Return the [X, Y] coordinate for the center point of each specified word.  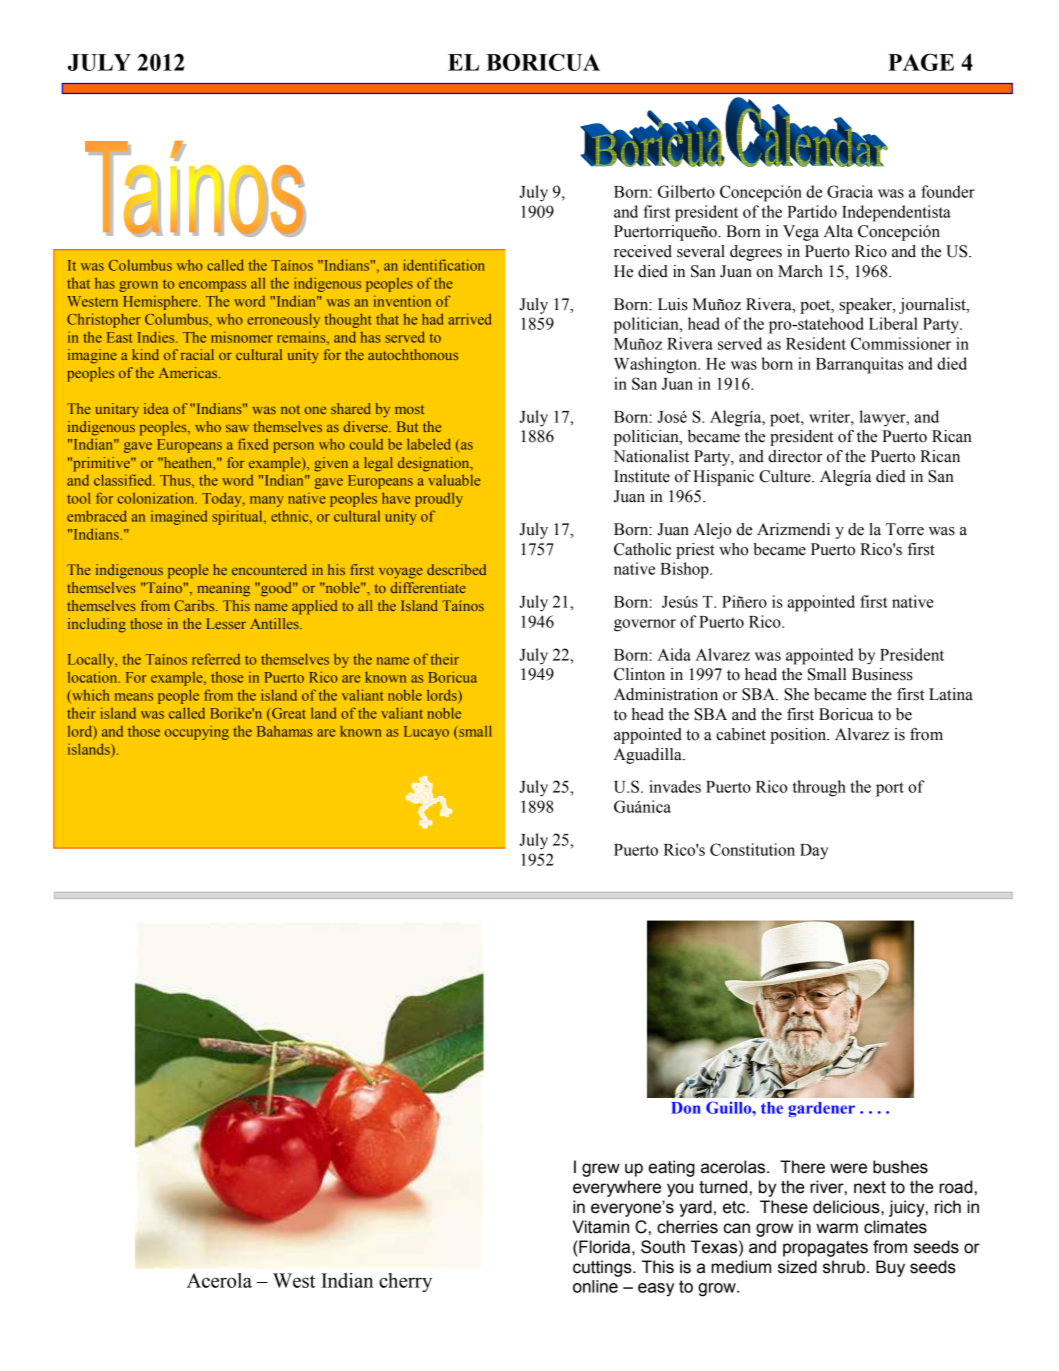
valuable [454, 480]
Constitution [752, 849]
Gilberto [686, 191]
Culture [786, 476]
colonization [157, 498]
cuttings [603, 1268]
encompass [212, 286]
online [595, 1286]
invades [675, 786]
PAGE [921, 62]
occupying [197, 732]
